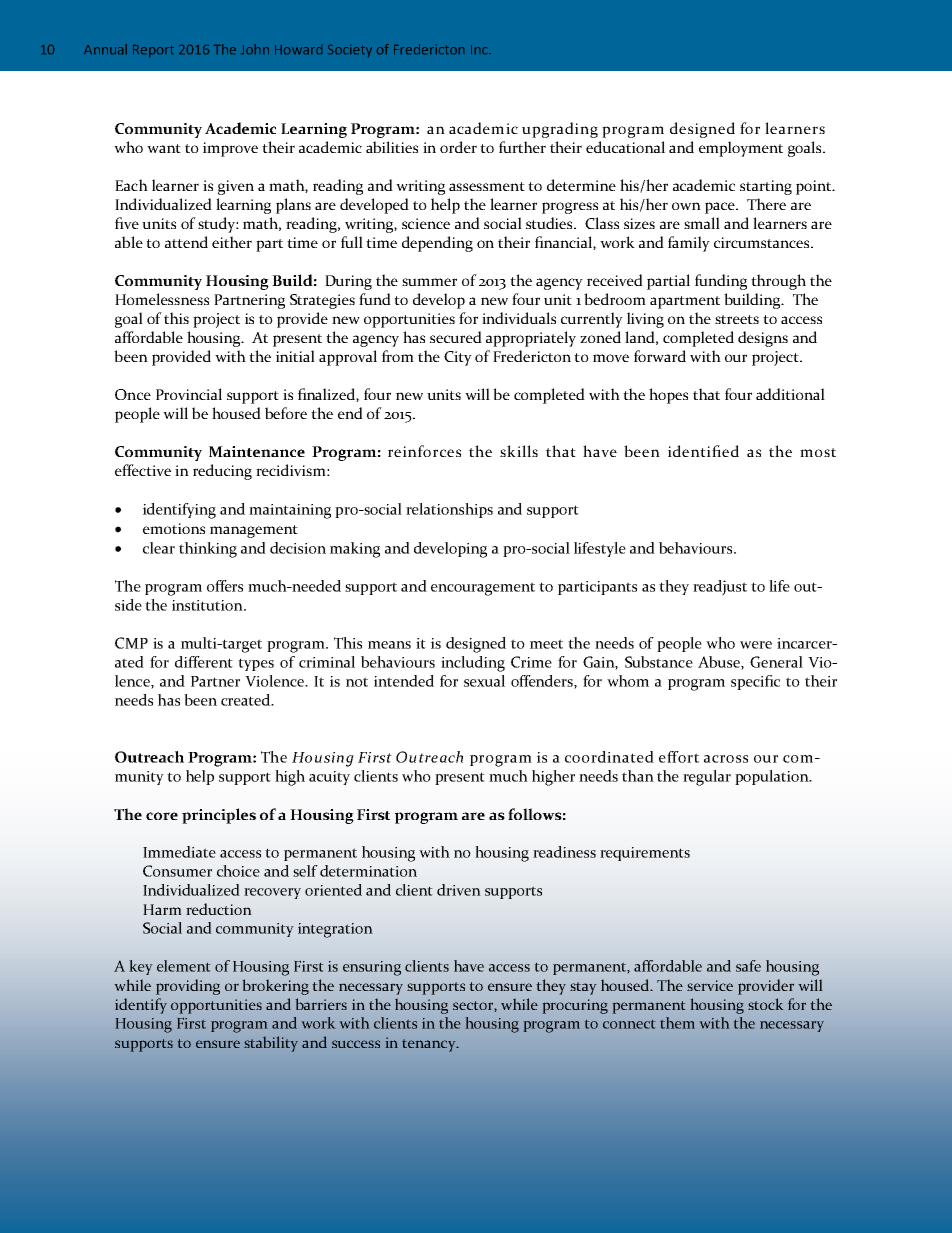  What do you see at coordinates (458, 358) in the screenshot?
I see `City` at bounding box center [458, 358].
